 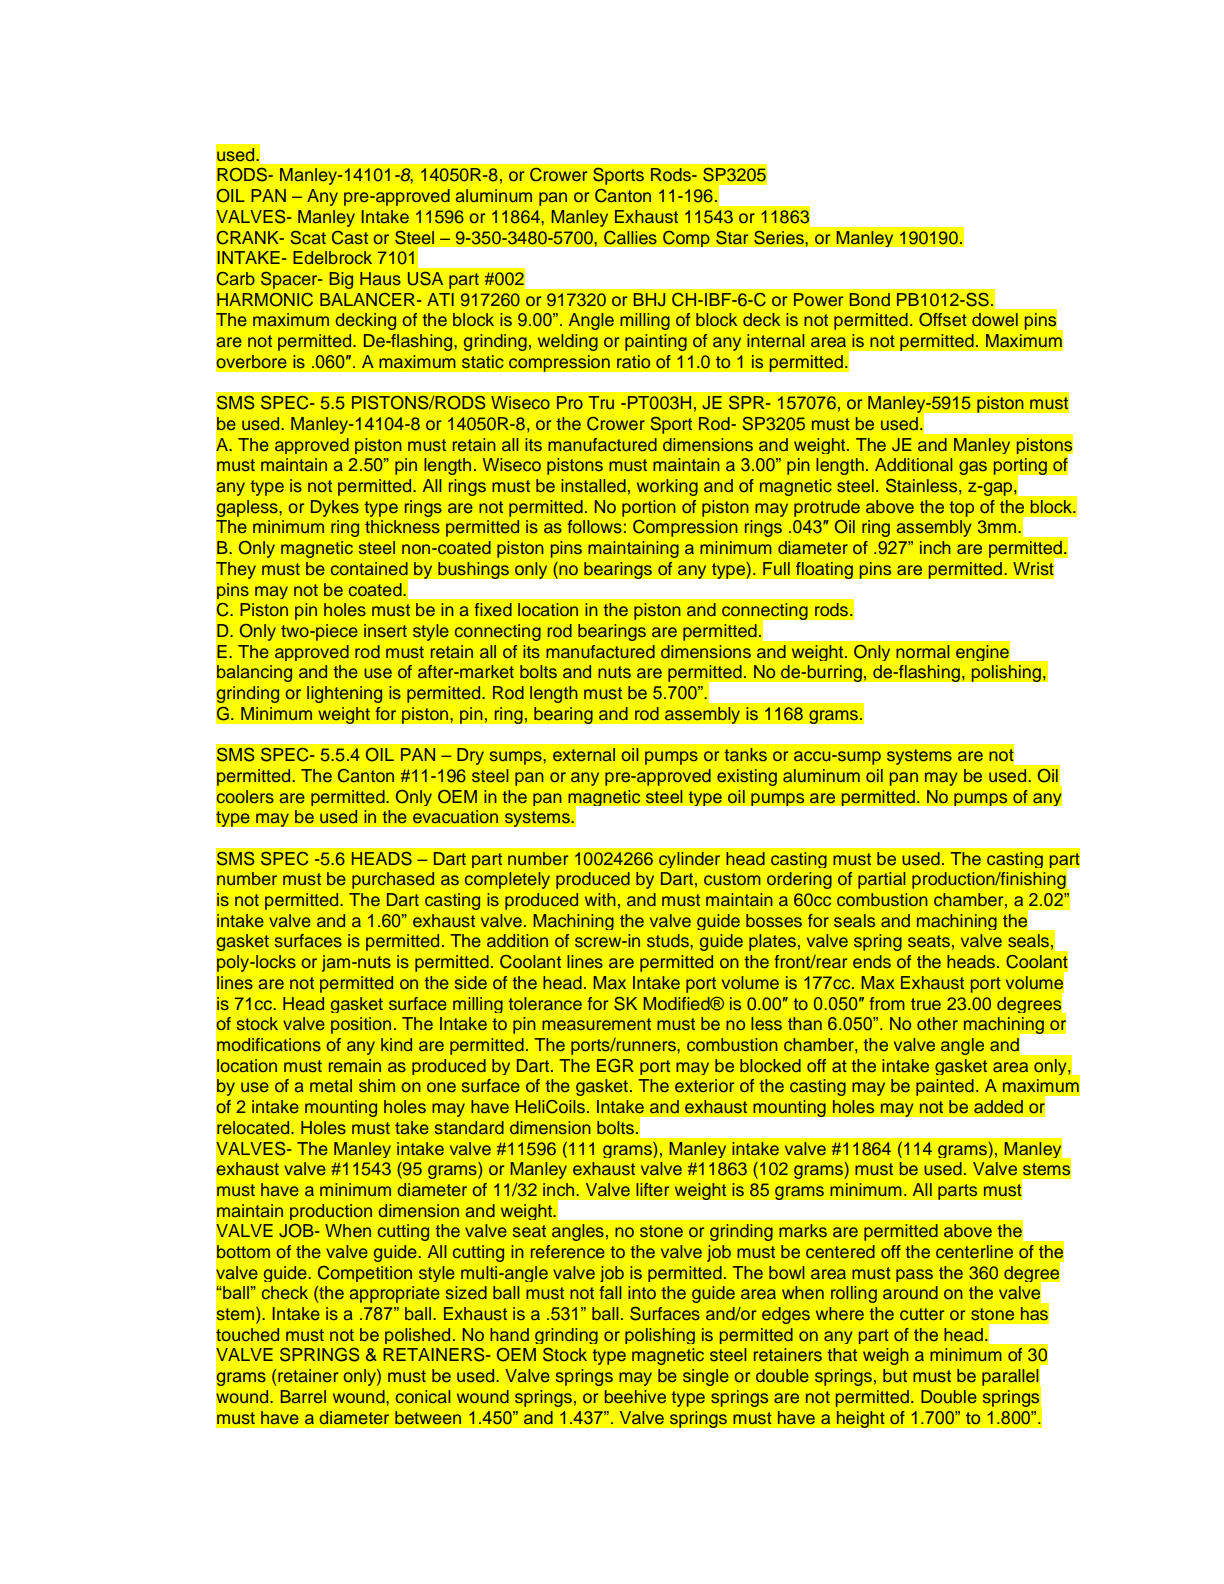 I want to click on USA, so click(x=425, y=279).
